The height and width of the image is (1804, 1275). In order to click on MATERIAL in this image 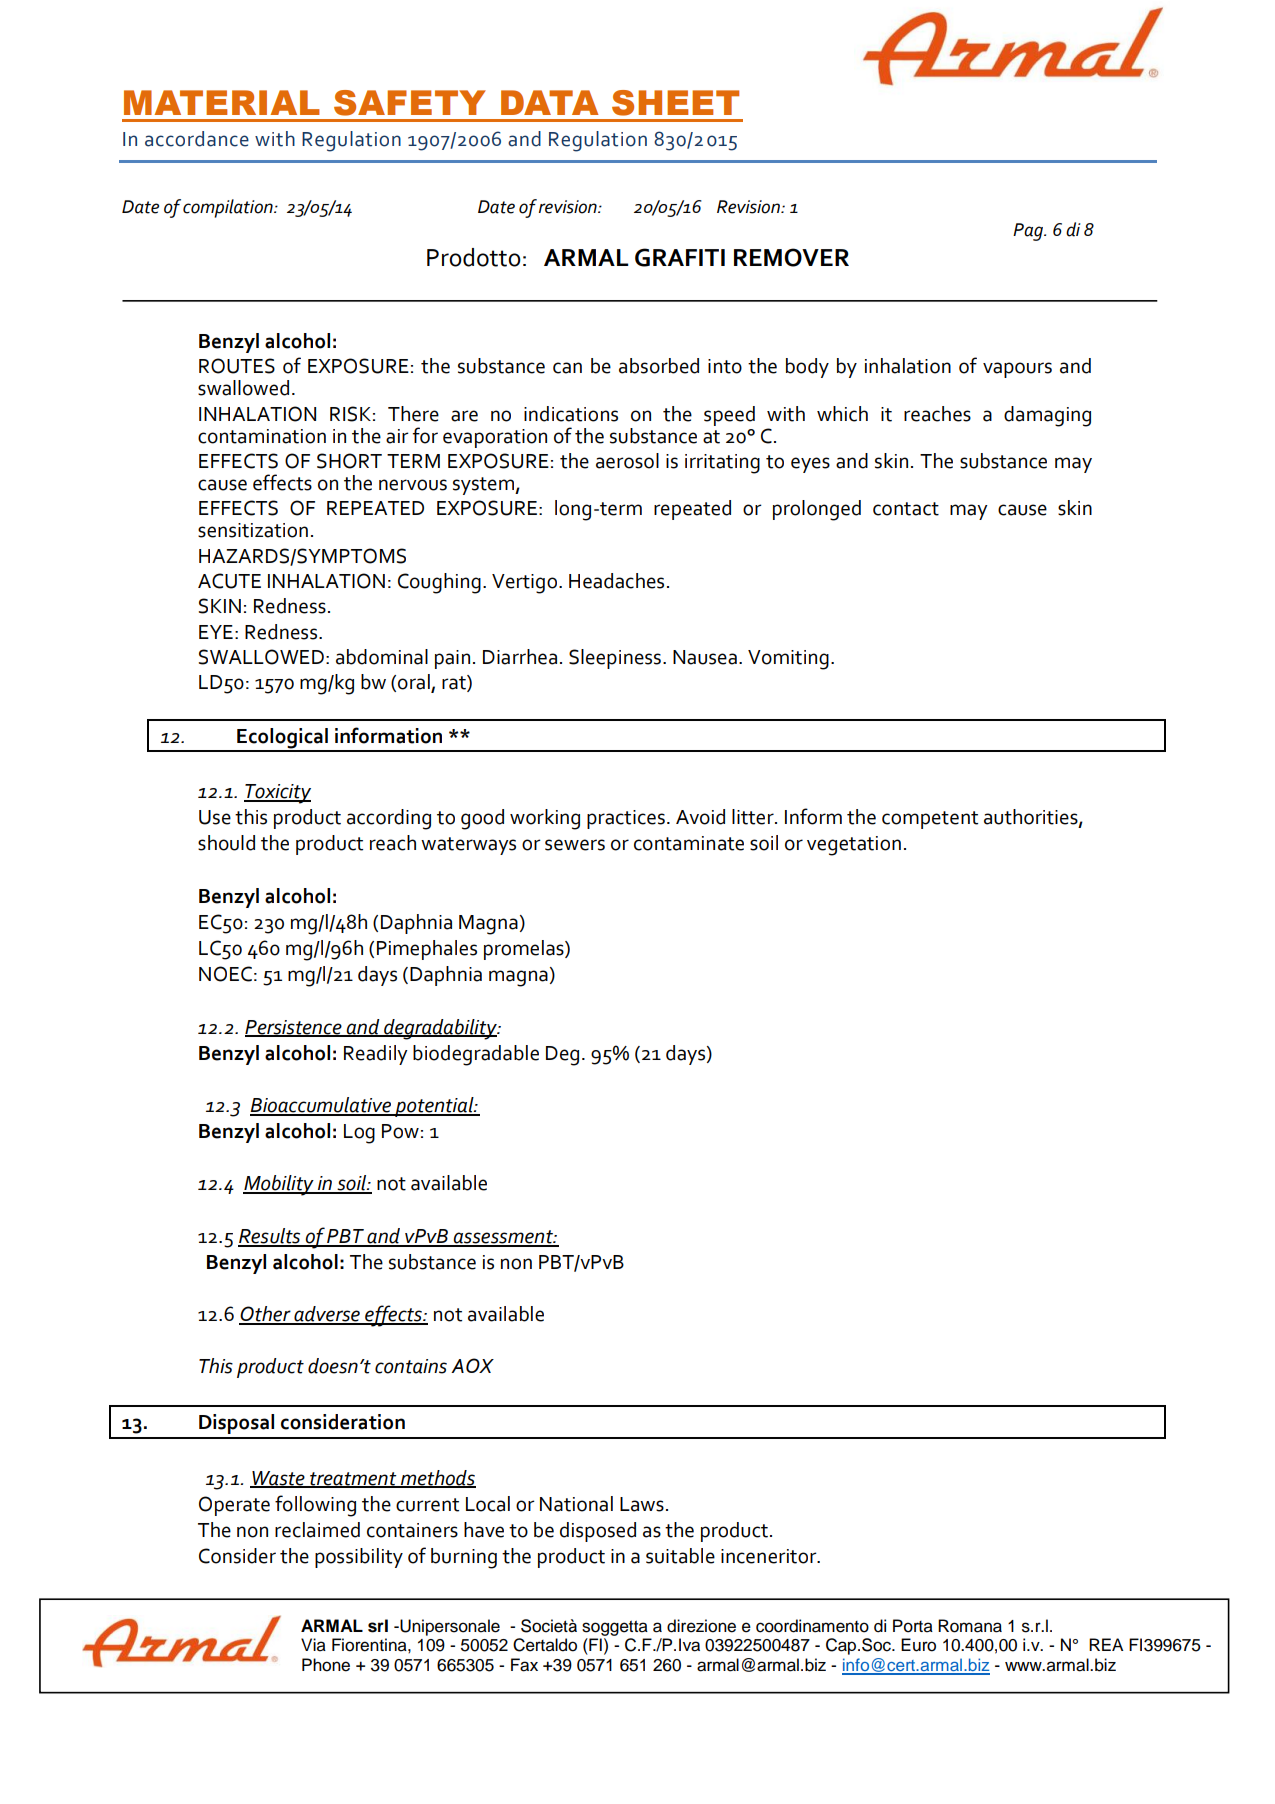, I will do `click(222, 102)`.
